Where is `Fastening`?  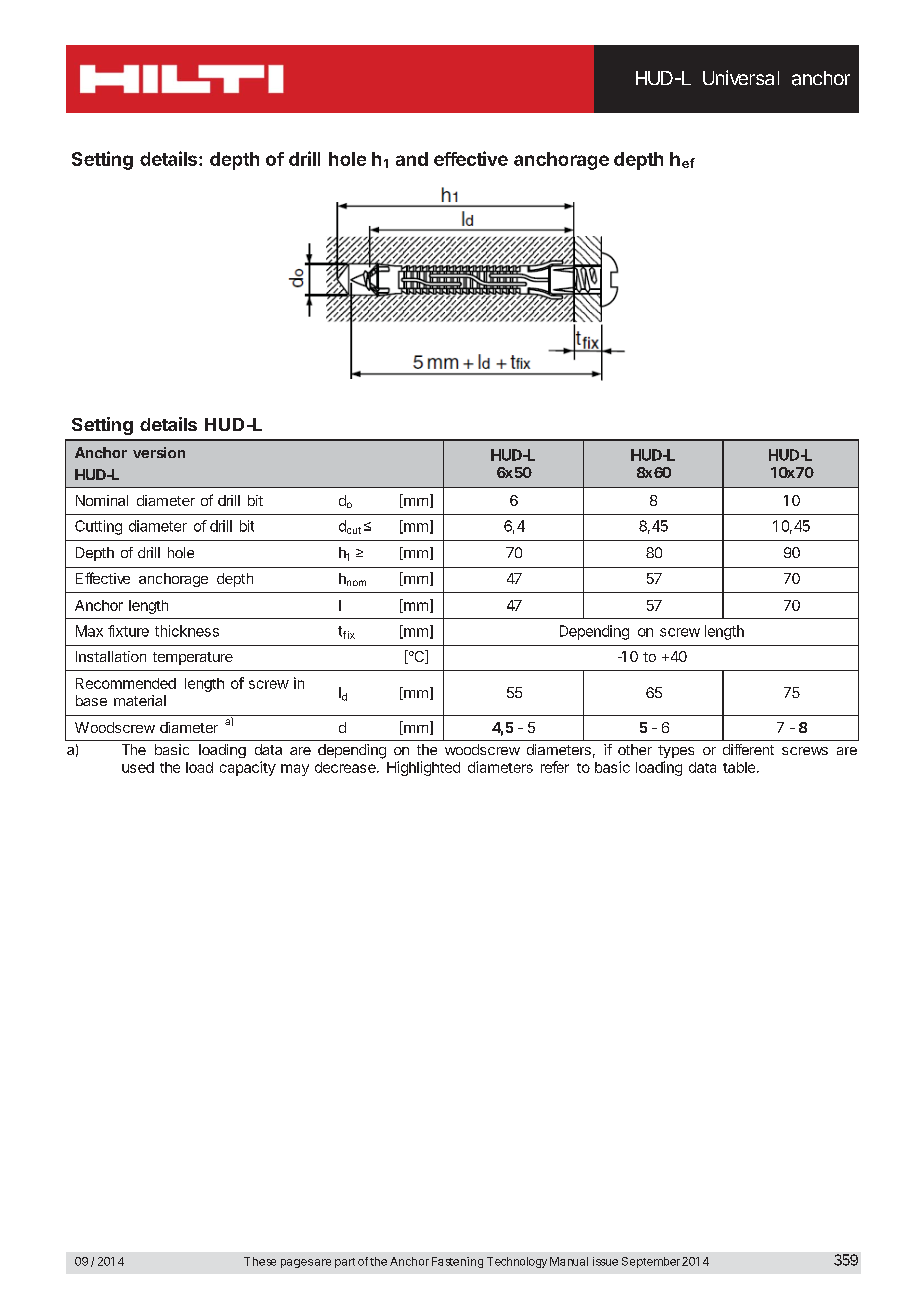
Fastening is located at coordinates (457, 1262).
